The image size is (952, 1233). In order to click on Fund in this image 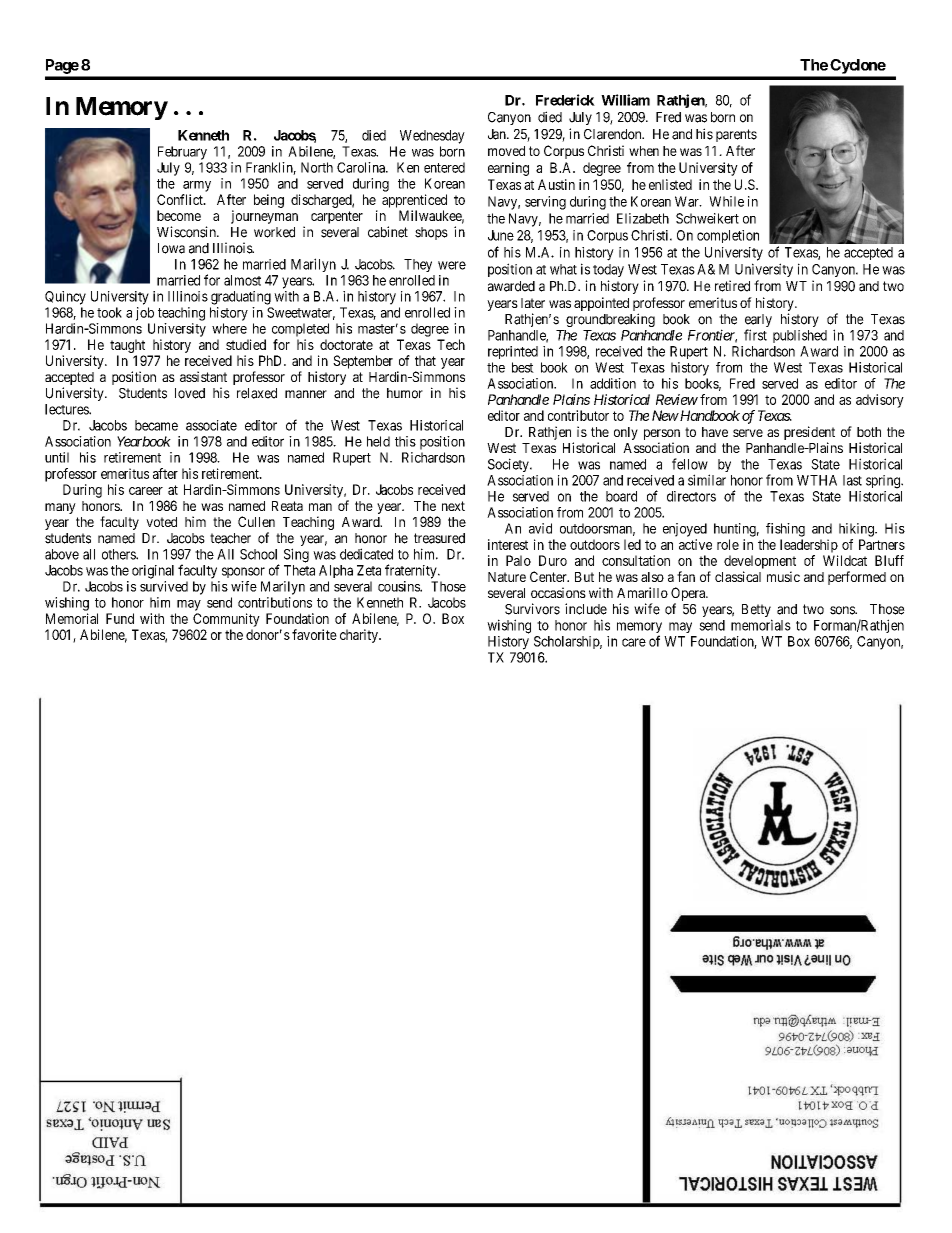, I will do `click(120, 618)`.
